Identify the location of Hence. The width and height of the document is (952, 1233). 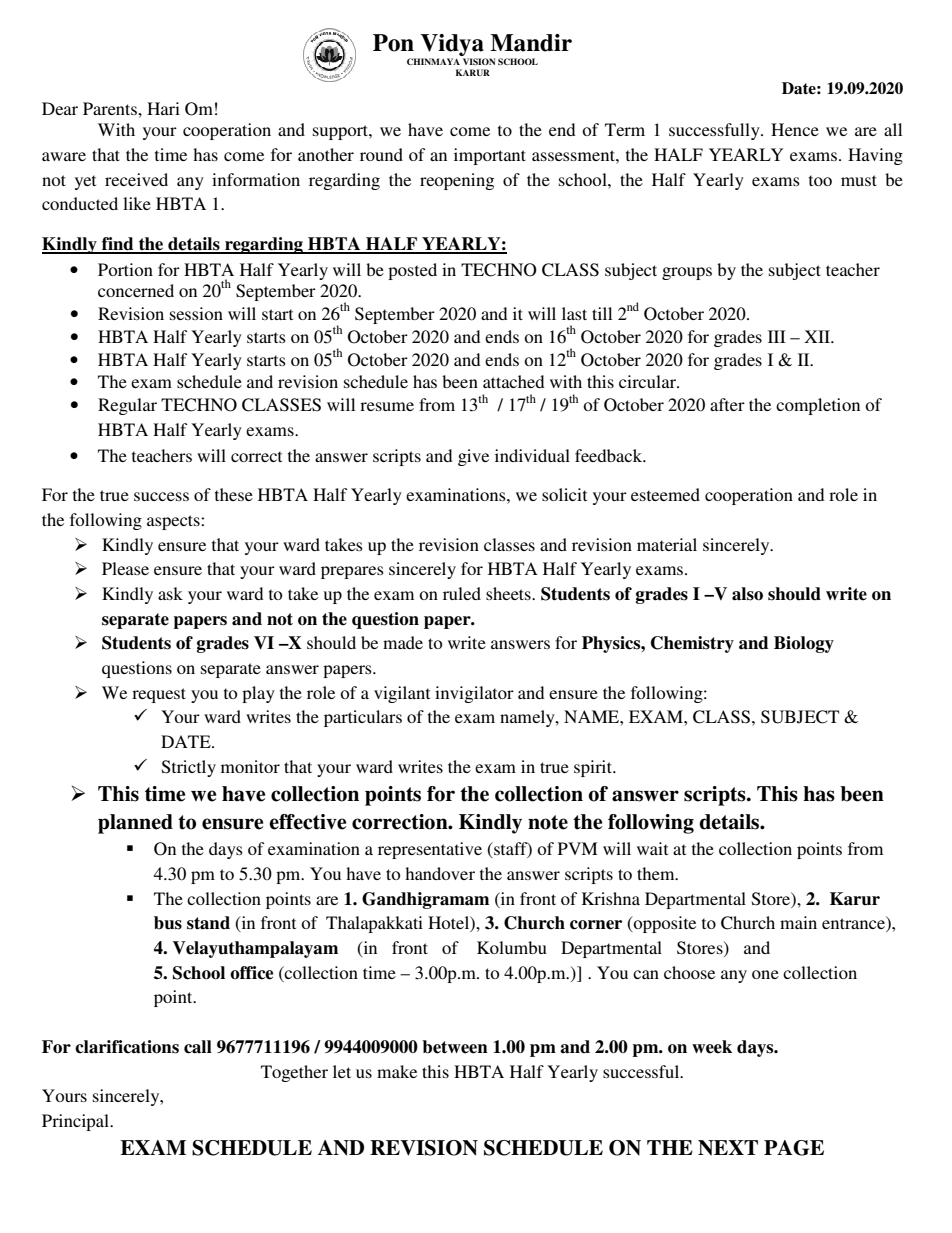
(795, 129).
